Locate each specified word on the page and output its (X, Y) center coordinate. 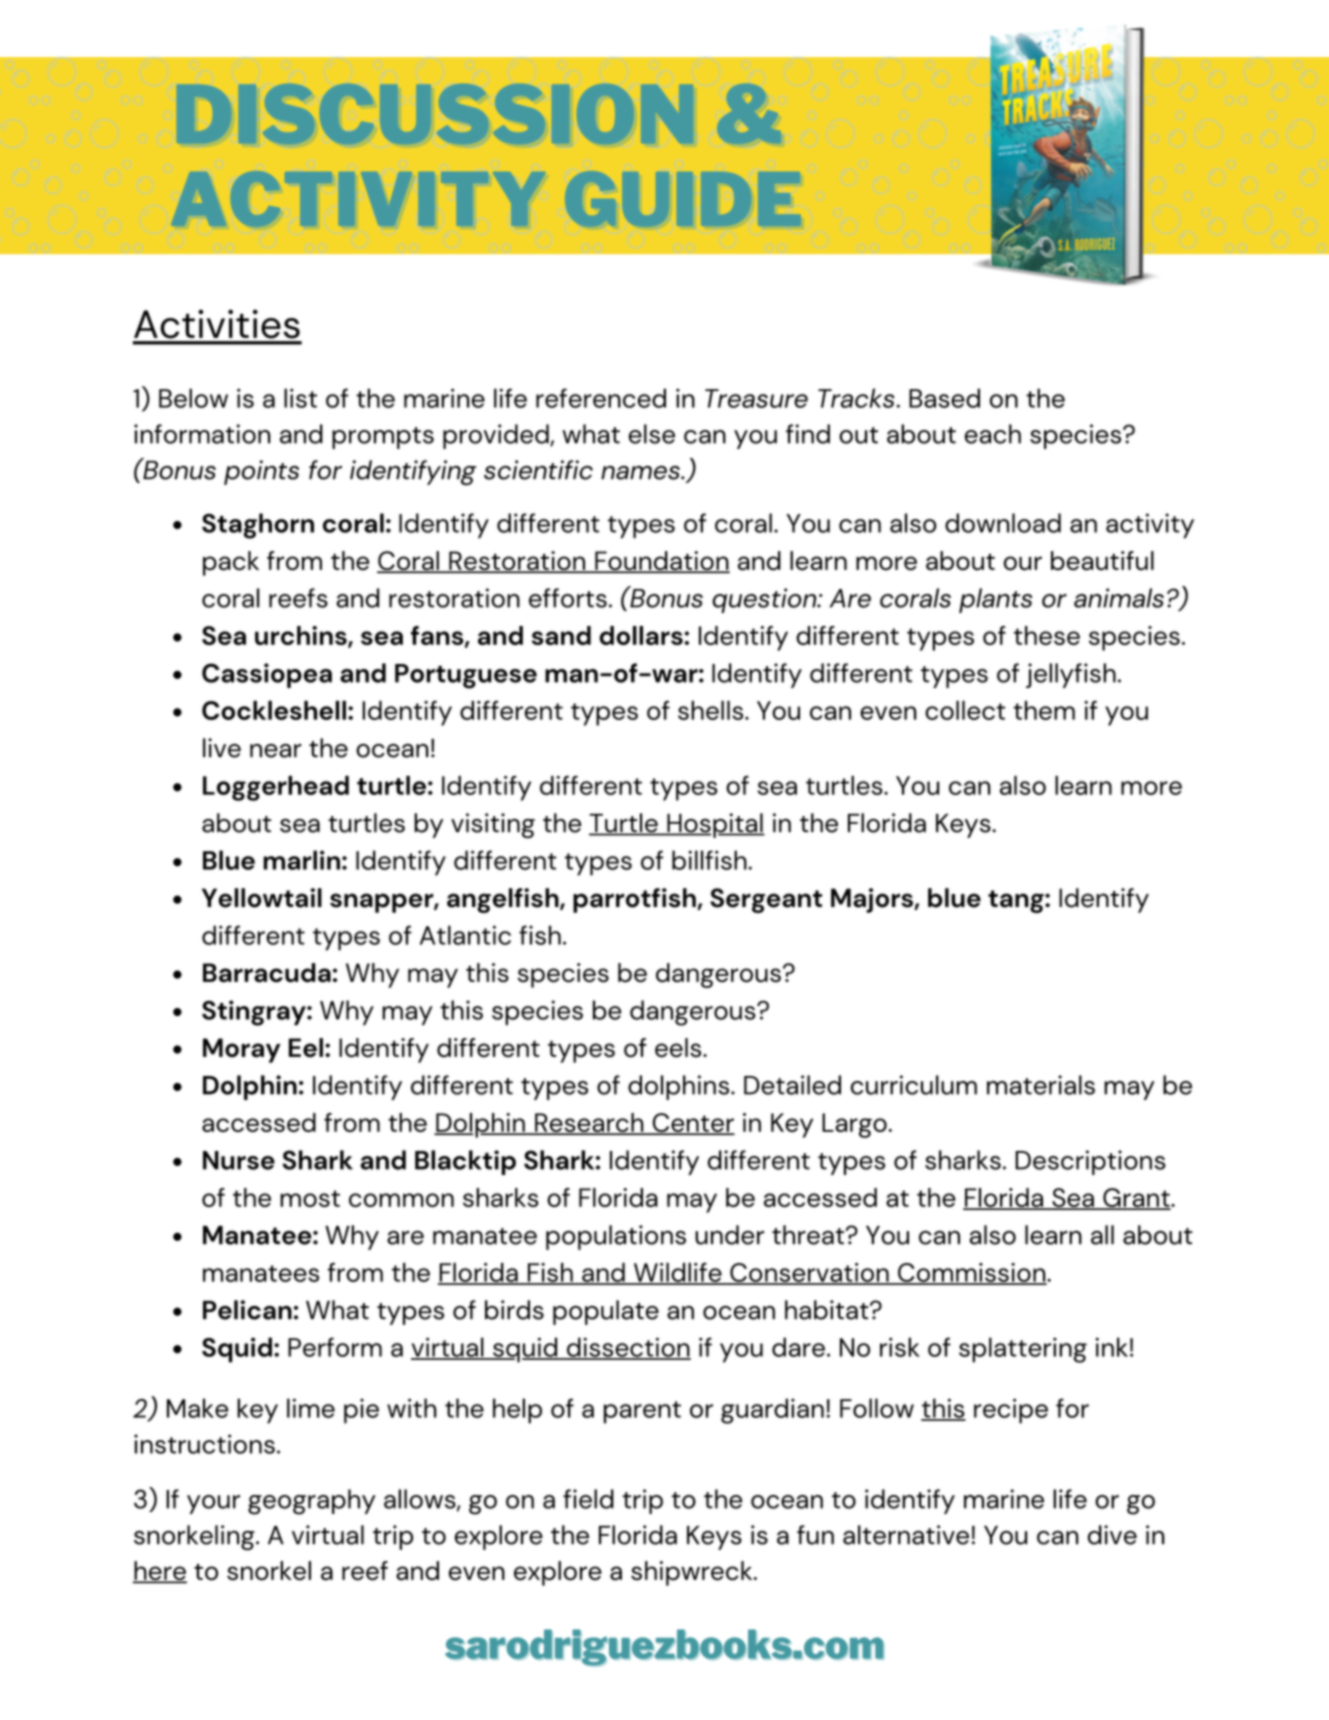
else (652, 434)
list (300, 398)
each (993, 434)
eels (679, 1048)
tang (1017, 901)
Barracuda (267, 973)
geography (312, 1502)
